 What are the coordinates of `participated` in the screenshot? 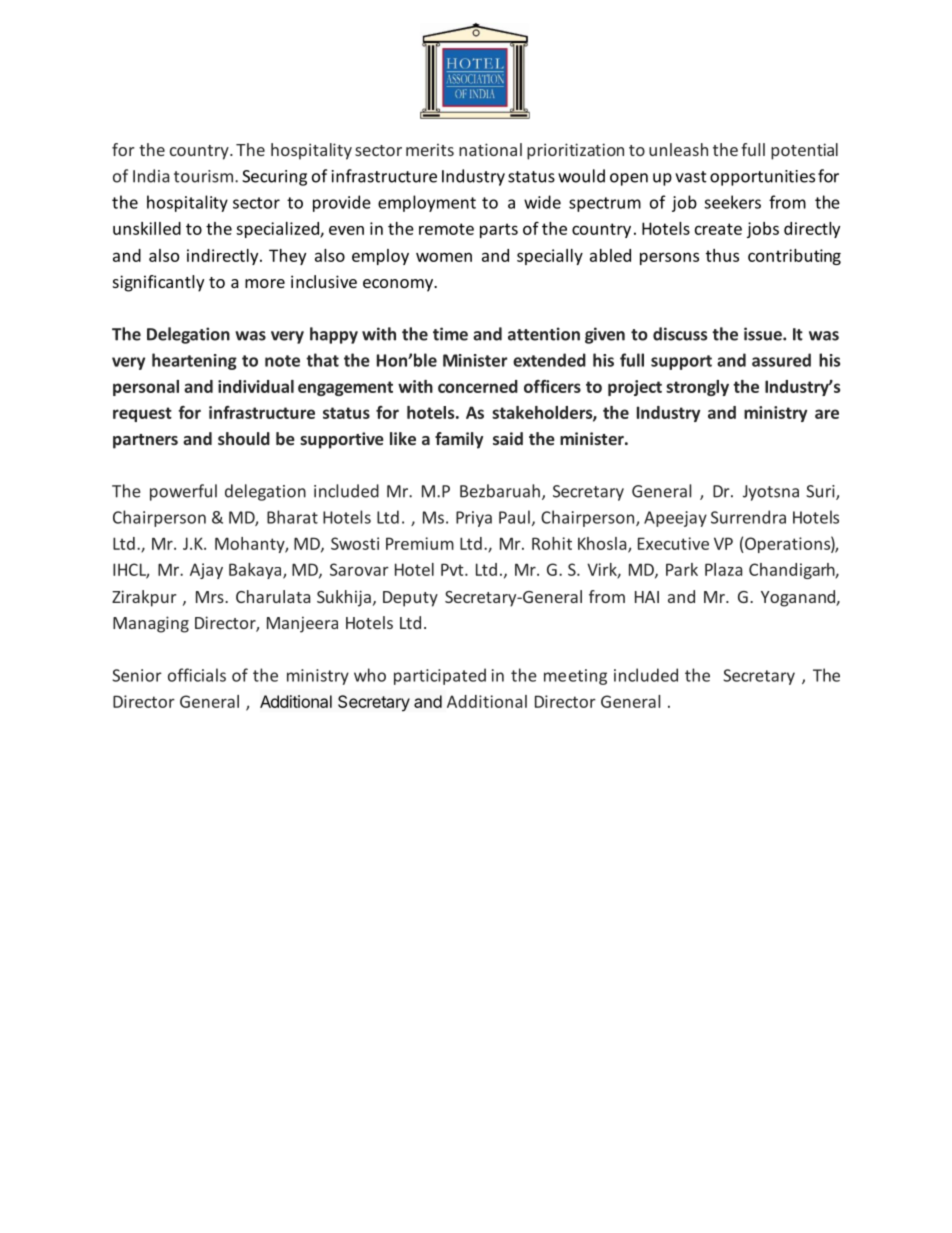 It's located at (440, 676).
